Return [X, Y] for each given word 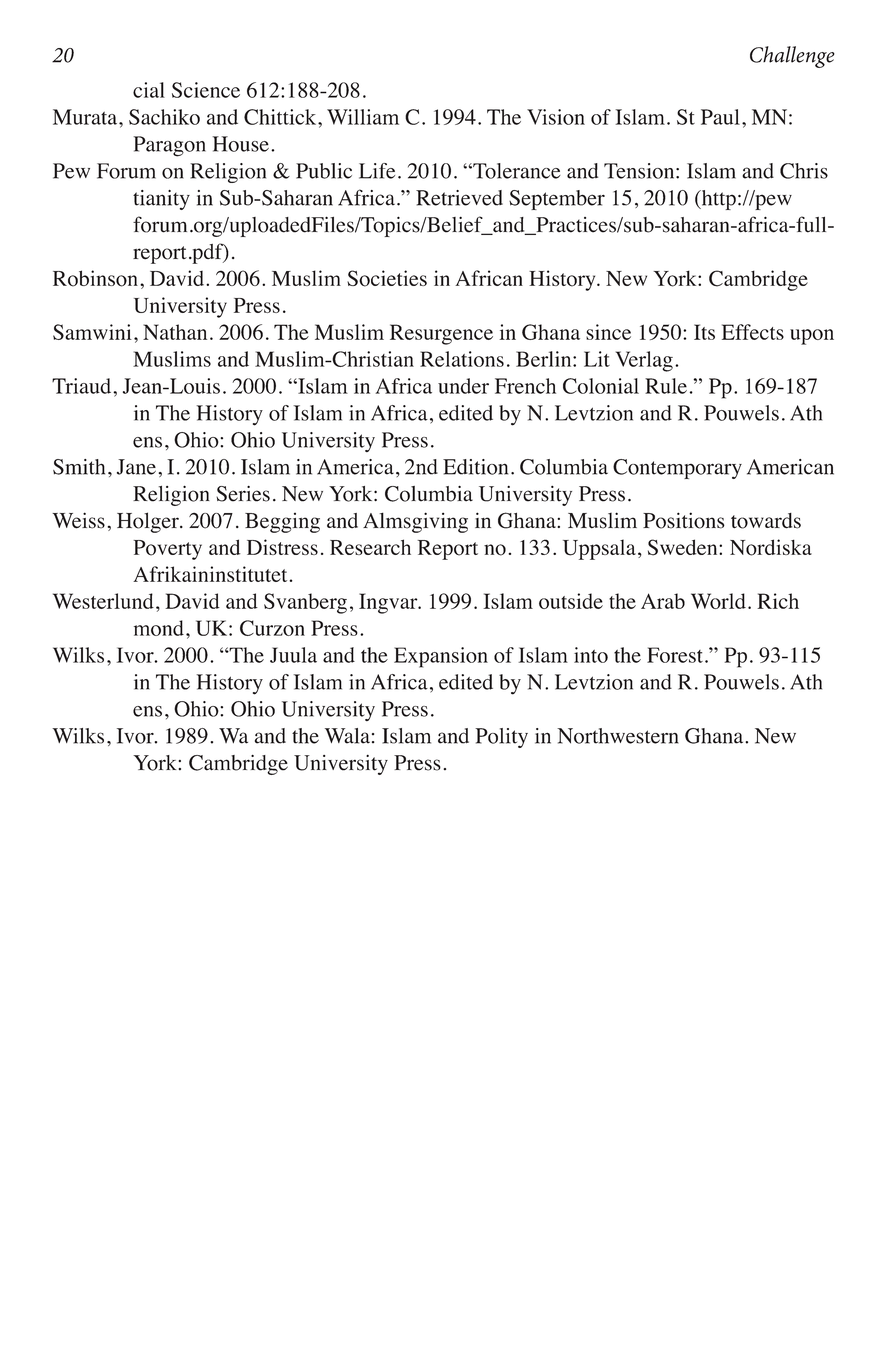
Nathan [175, 332]
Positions [684, 520]
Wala [347, 736]
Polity [501, 738]
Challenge [792, 57]
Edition [475, 467]
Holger [149, 522]
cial [149, 90]
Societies [387, 278]
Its [704, 332]
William [363, 117]
